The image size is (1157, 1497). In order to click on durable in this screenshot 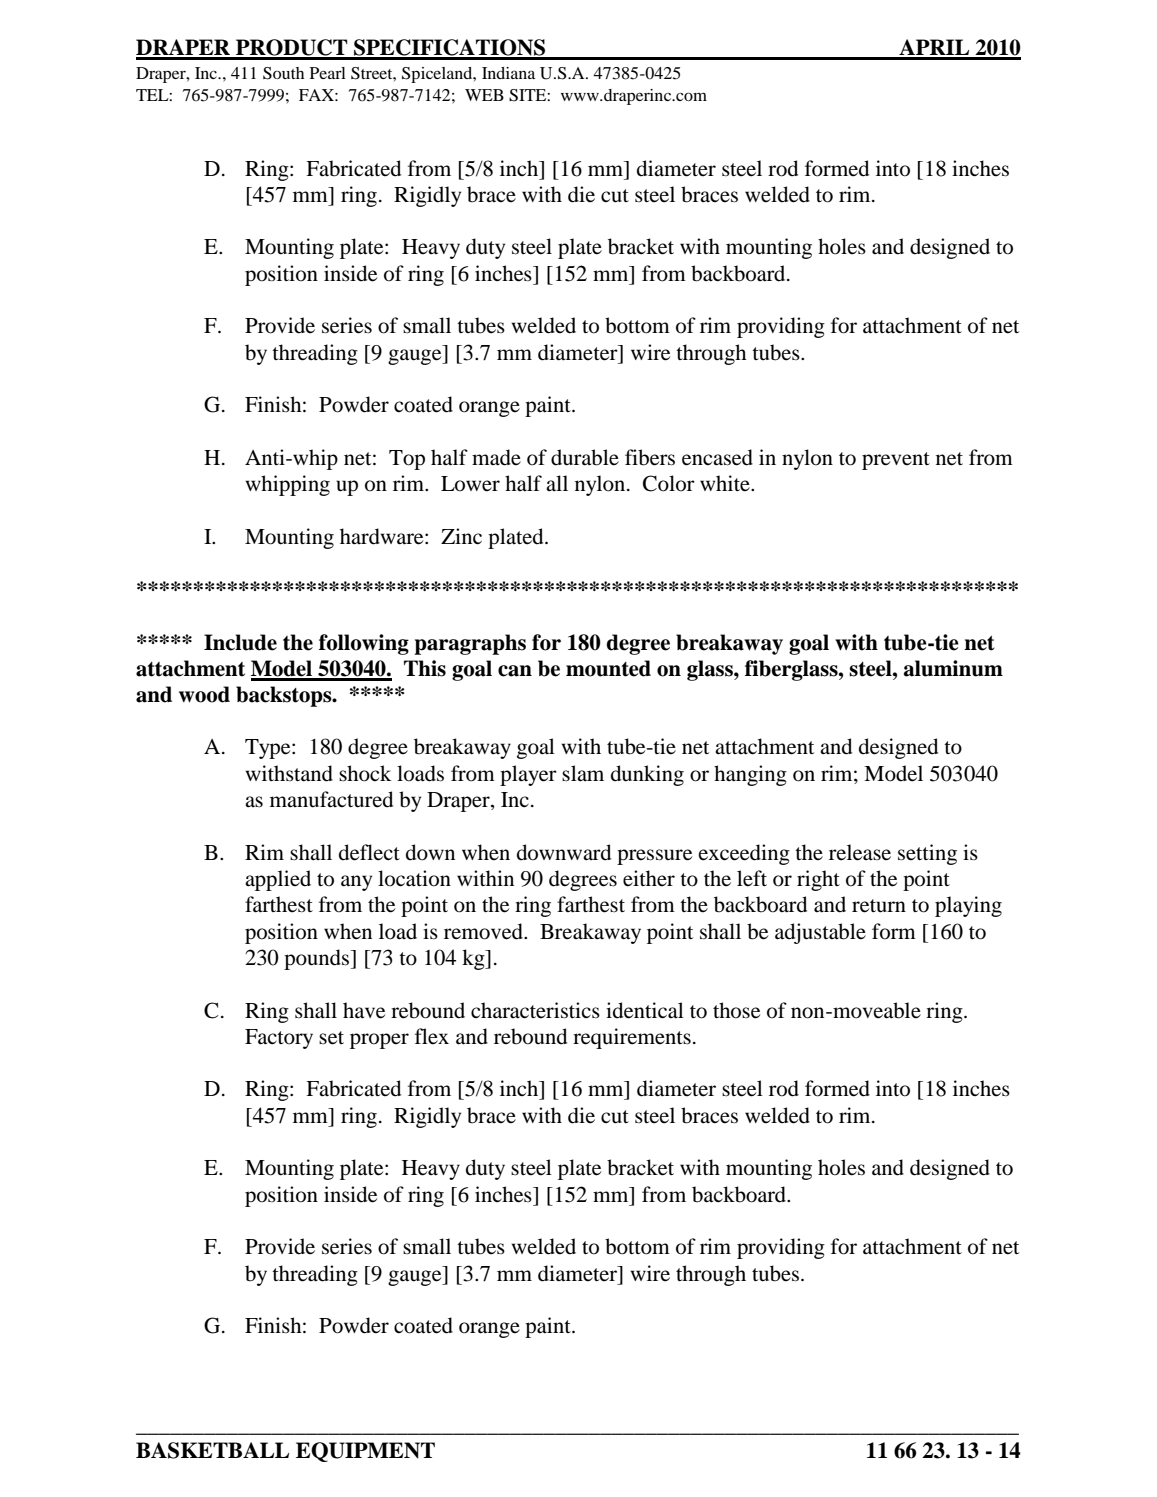, I will do `click(585, 457)`.
